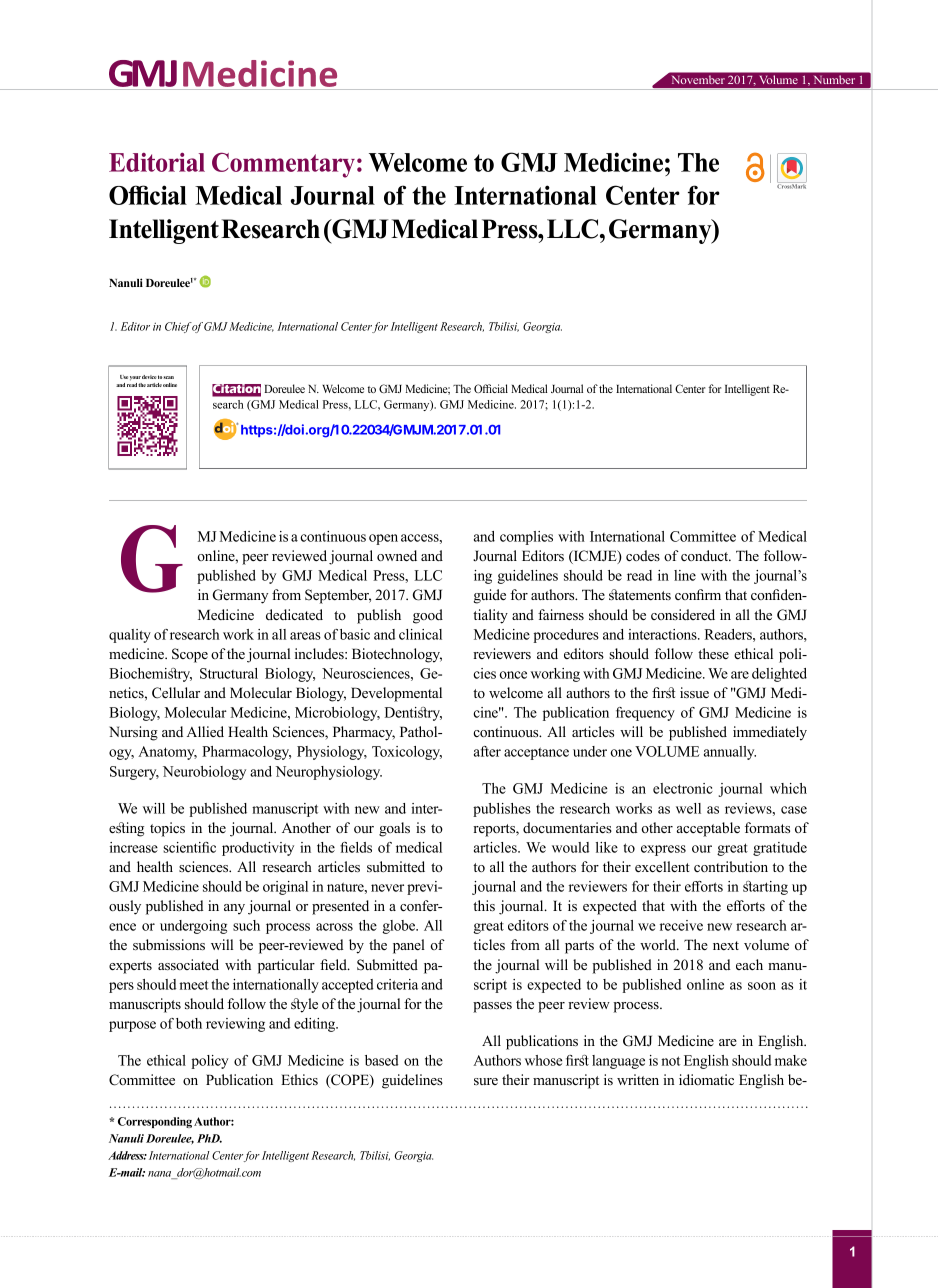 The height and width of the image is (1288, 938). I want to click on Citation, so click(236, 390).
